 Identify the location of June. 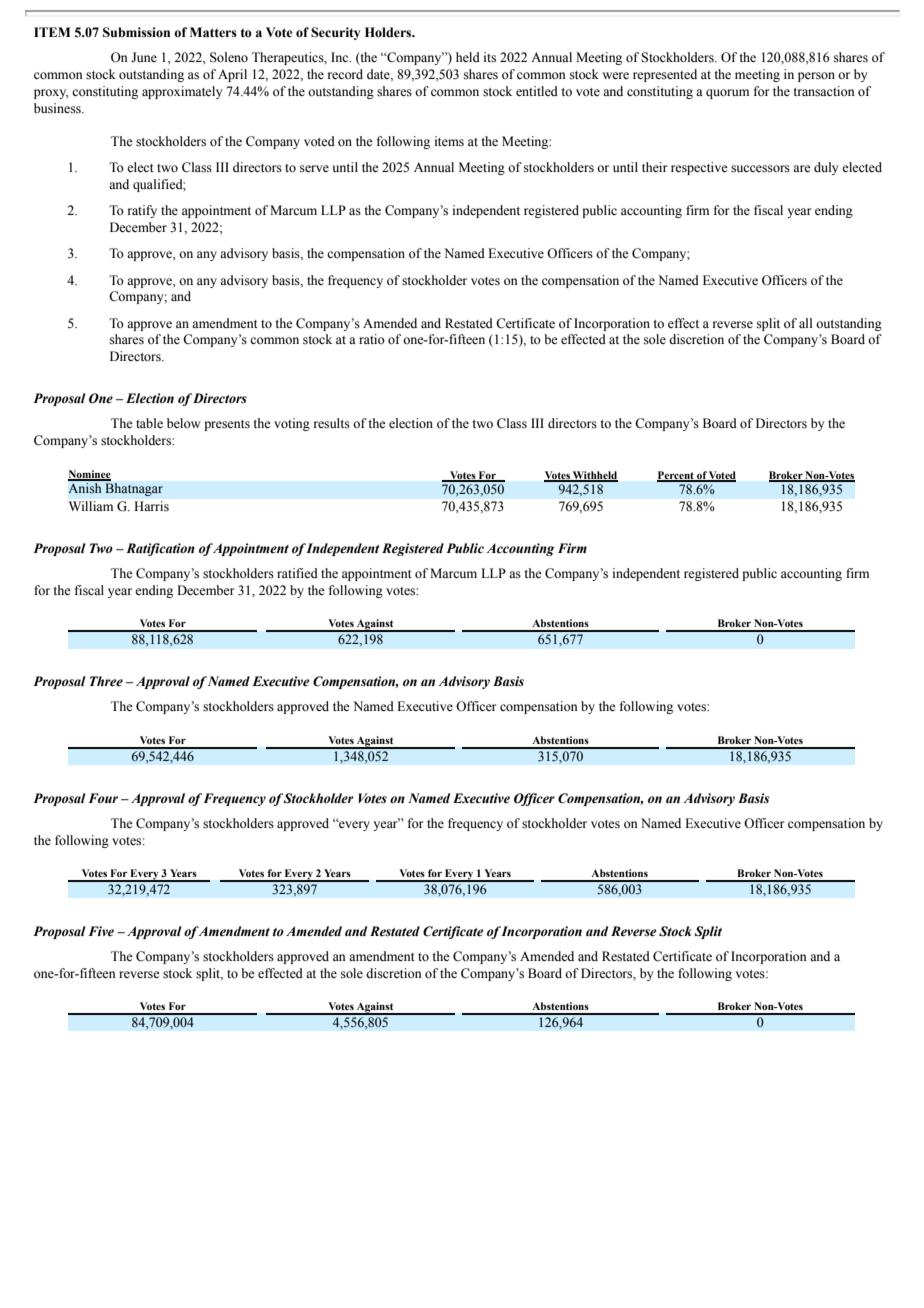
(144, 57).
